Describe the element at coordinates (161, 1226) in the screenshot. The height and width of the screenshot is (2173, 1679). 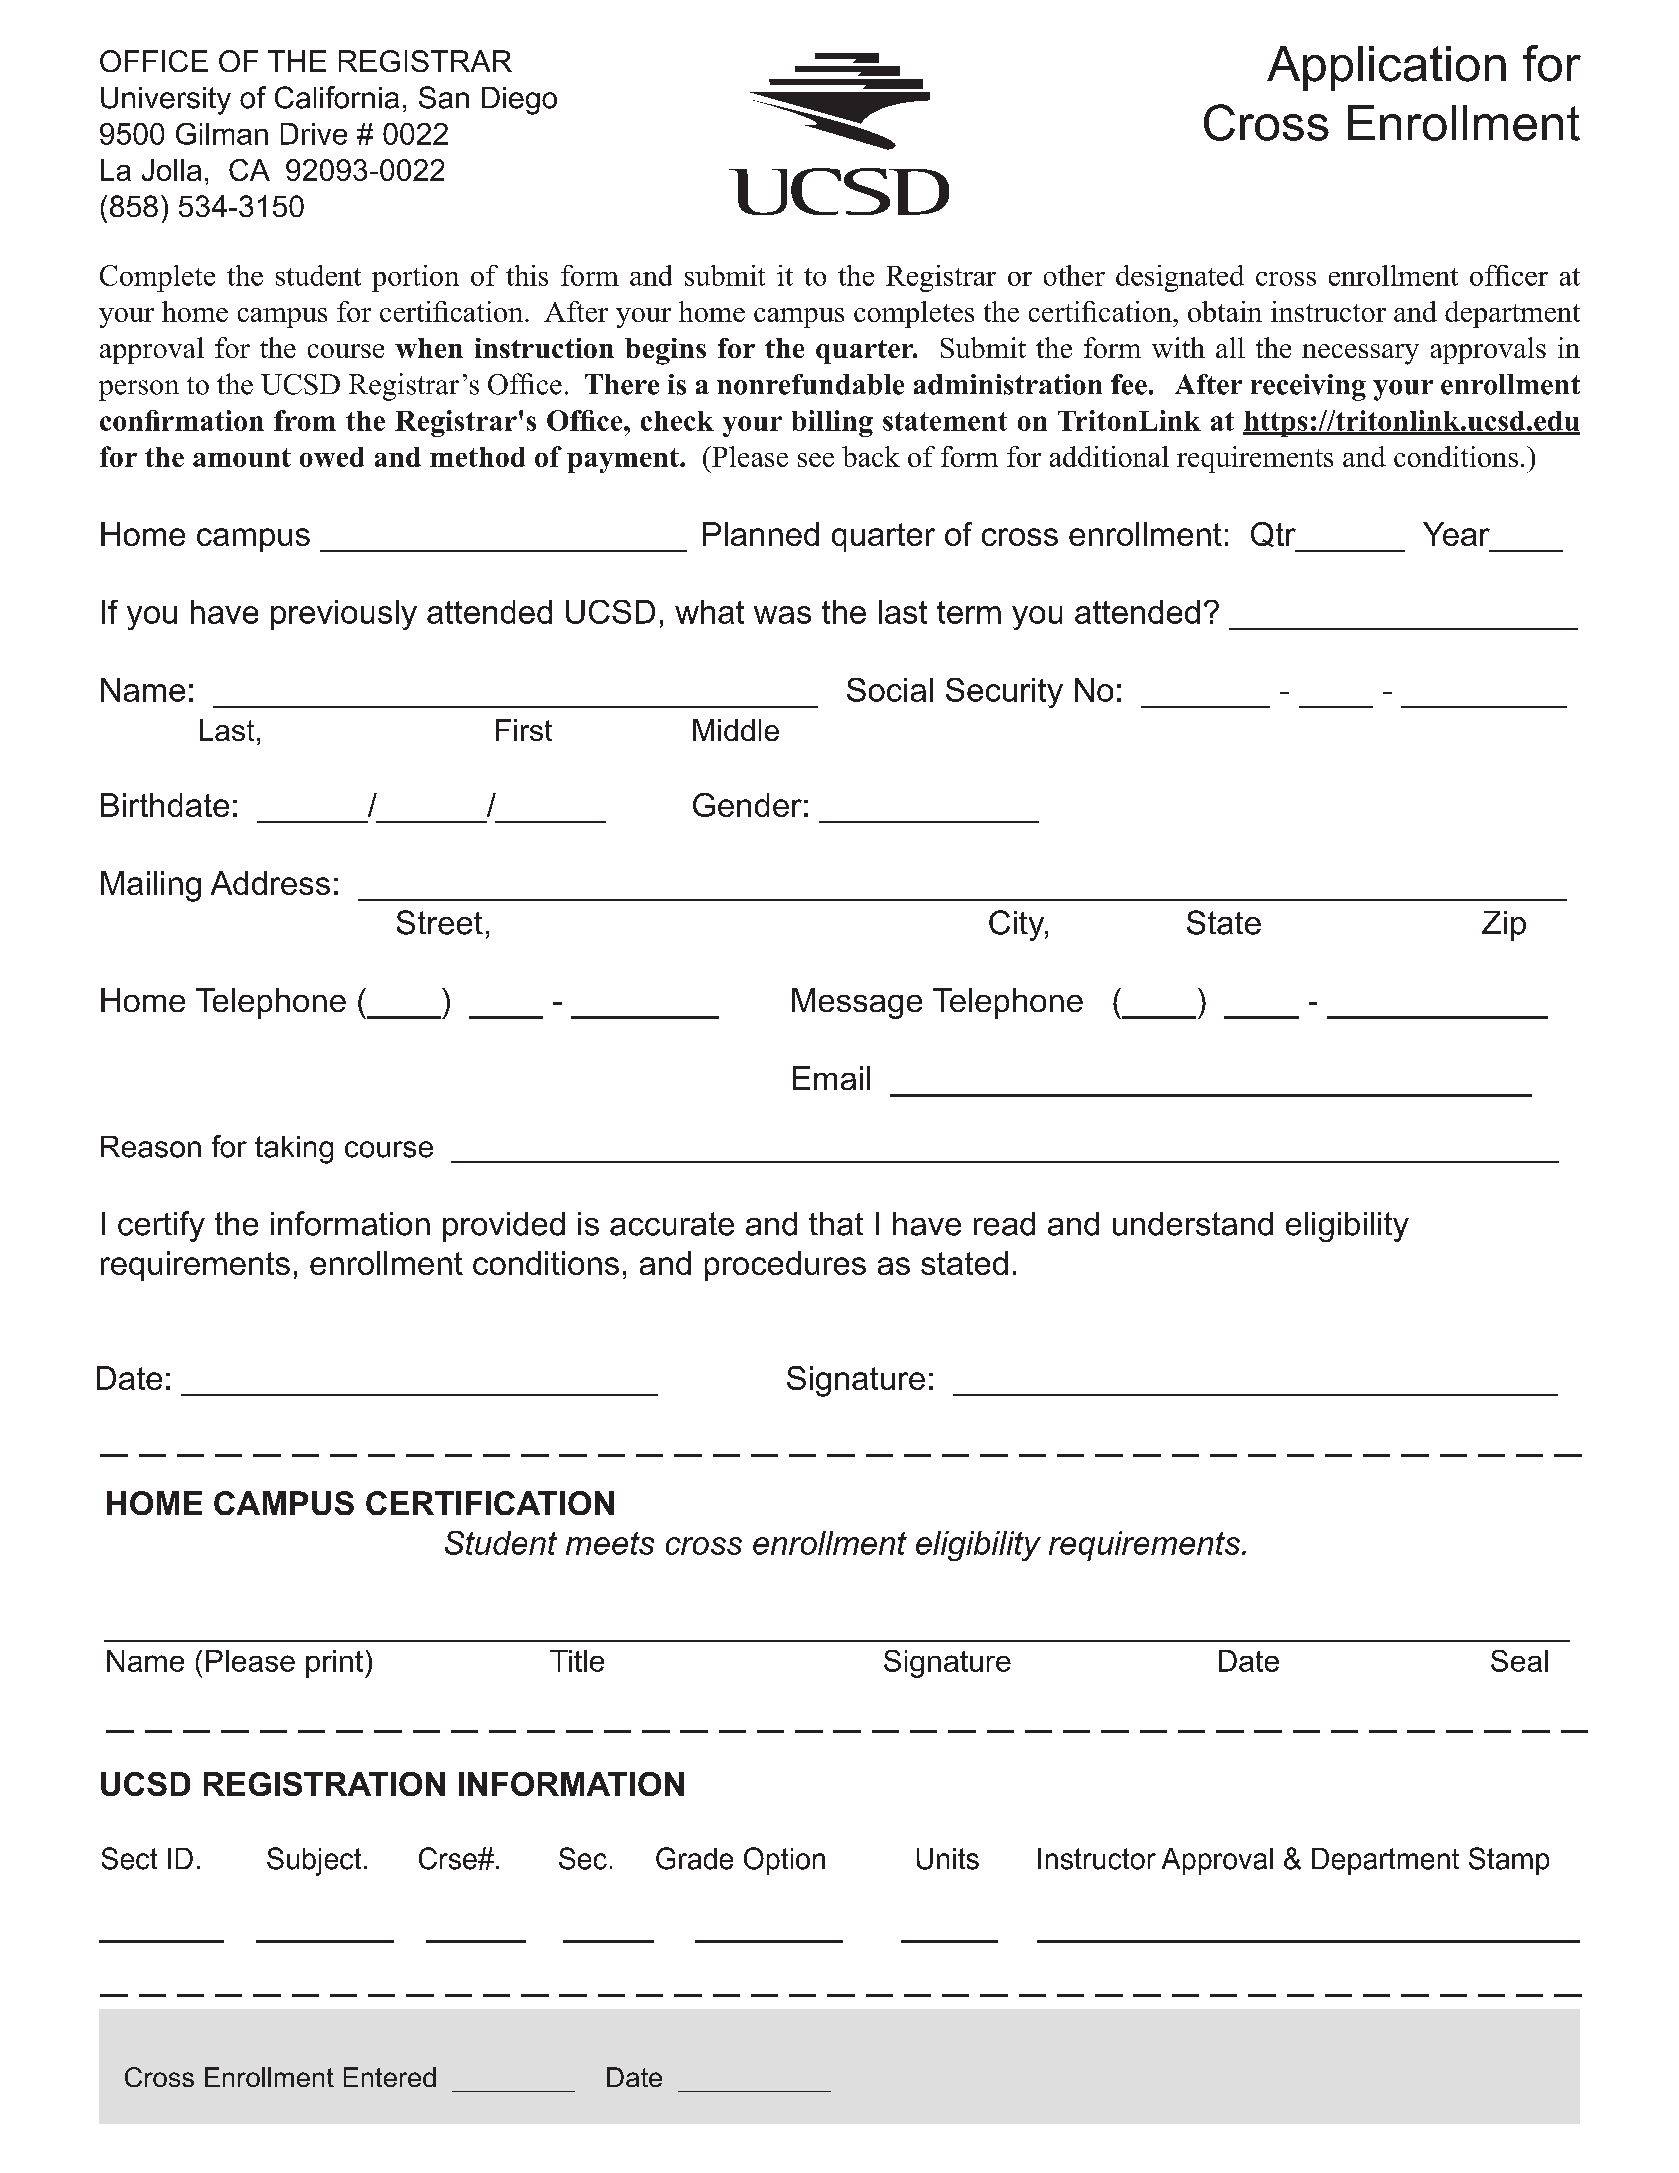
I see `certify` at that location.
